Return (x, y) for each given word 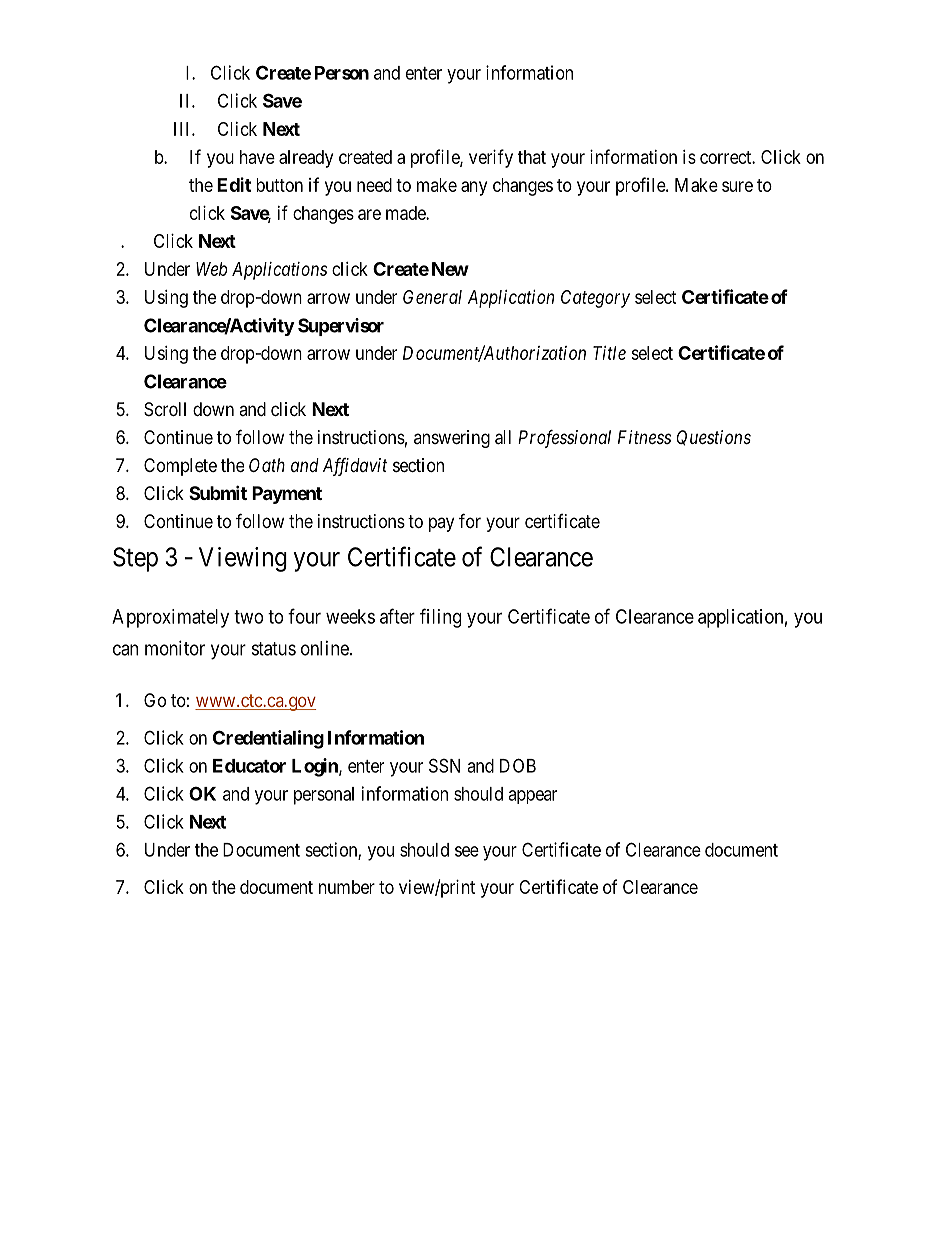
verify (491, 158)
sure (737, 186)
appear (532, 797)
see (467, 851)
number (347, 887)
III (183, 129)
